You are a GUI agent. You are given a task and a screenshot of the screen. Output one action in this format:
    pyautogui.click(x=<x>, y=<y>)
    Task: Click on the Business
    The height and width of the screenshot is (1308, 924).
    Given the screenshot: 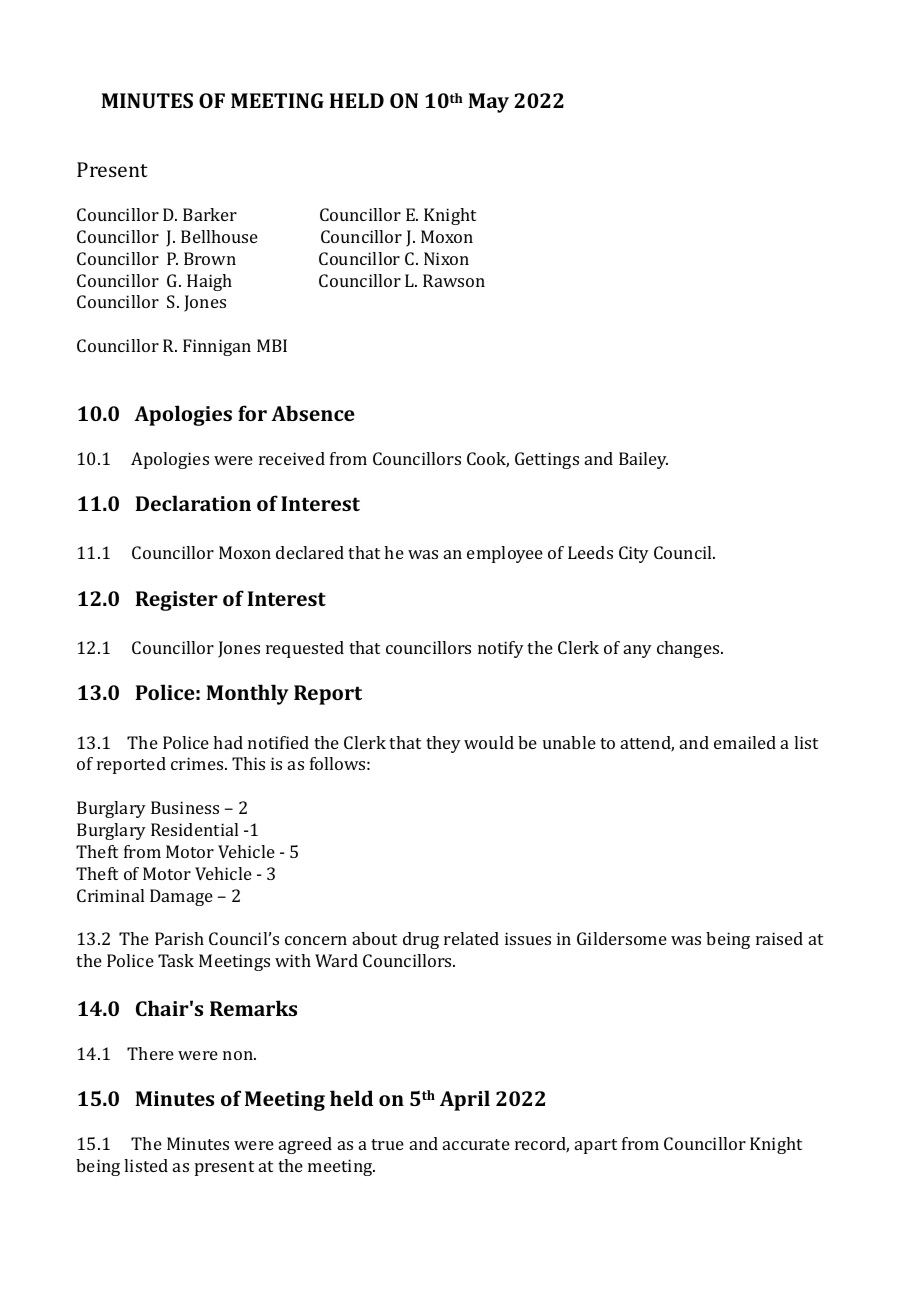 What is the action you would take?
    pyautogui.click(x=185, y=807)
